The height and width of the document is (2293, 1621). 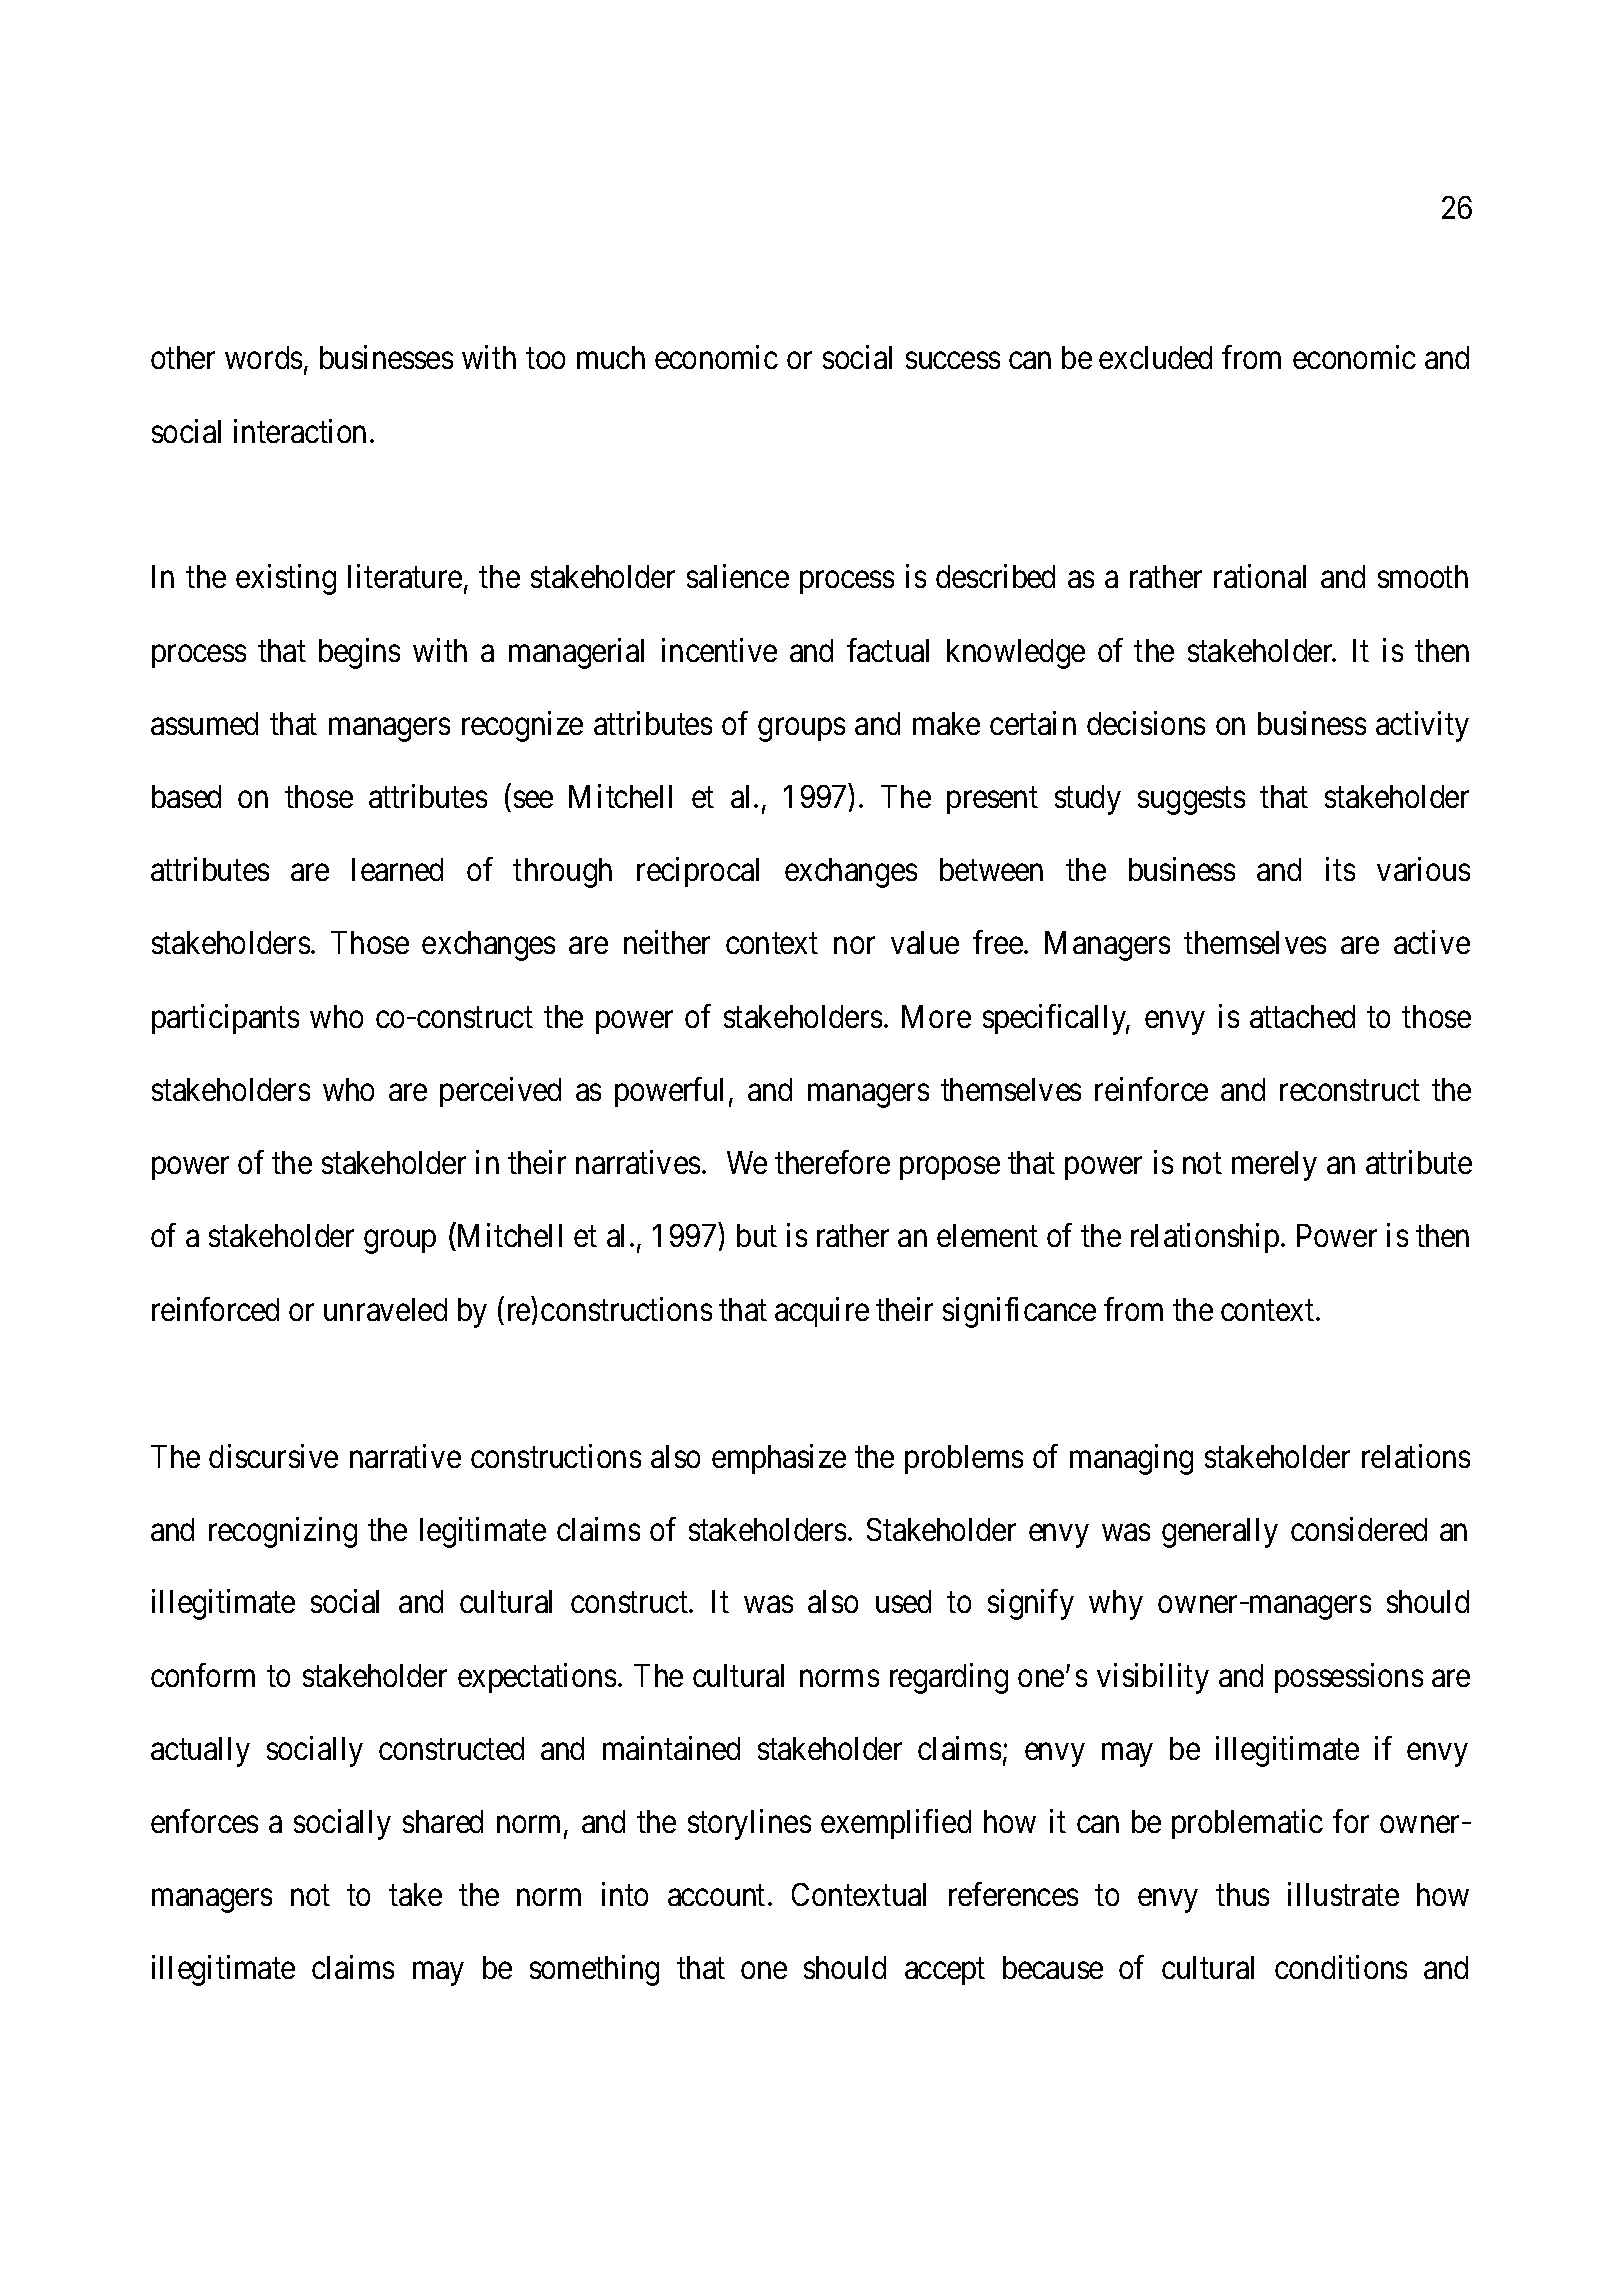 I want to click on emphasize, so click(x=779, y=1459).
